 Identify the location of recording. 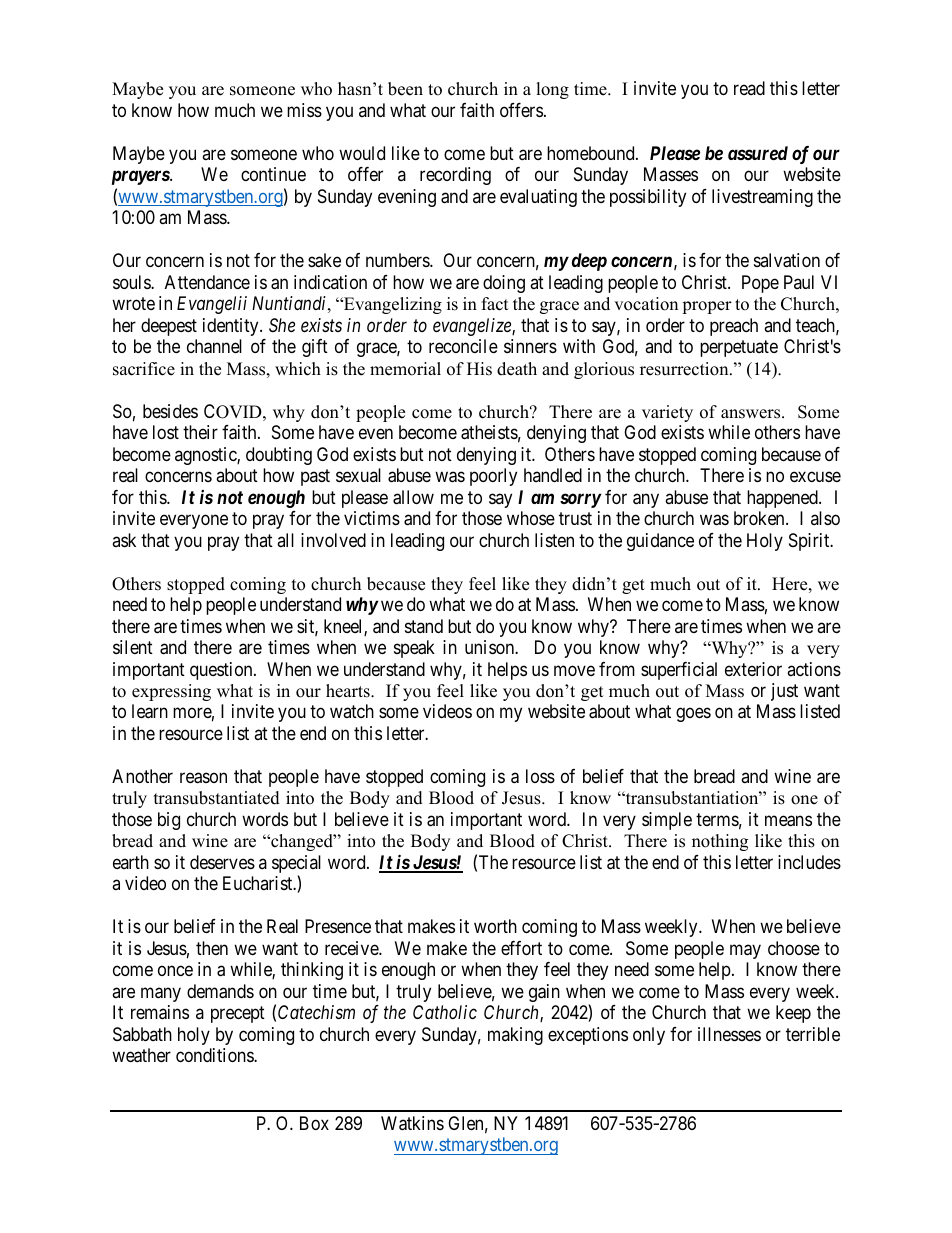
(455, 176).
